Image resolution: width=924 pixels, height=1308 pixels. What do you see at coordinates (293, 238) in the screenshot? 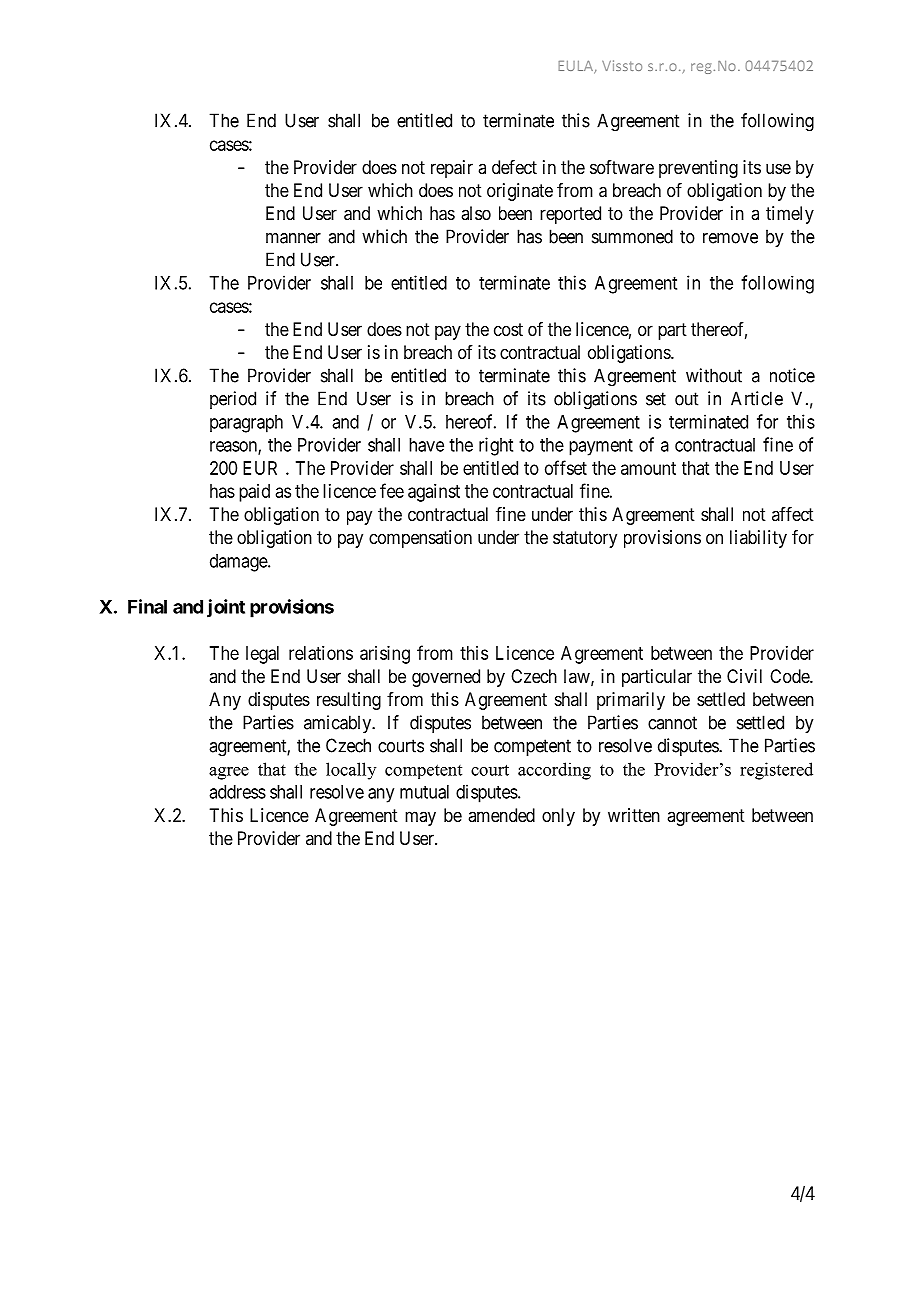
I see `manner` at bounding box center [293, 238].
